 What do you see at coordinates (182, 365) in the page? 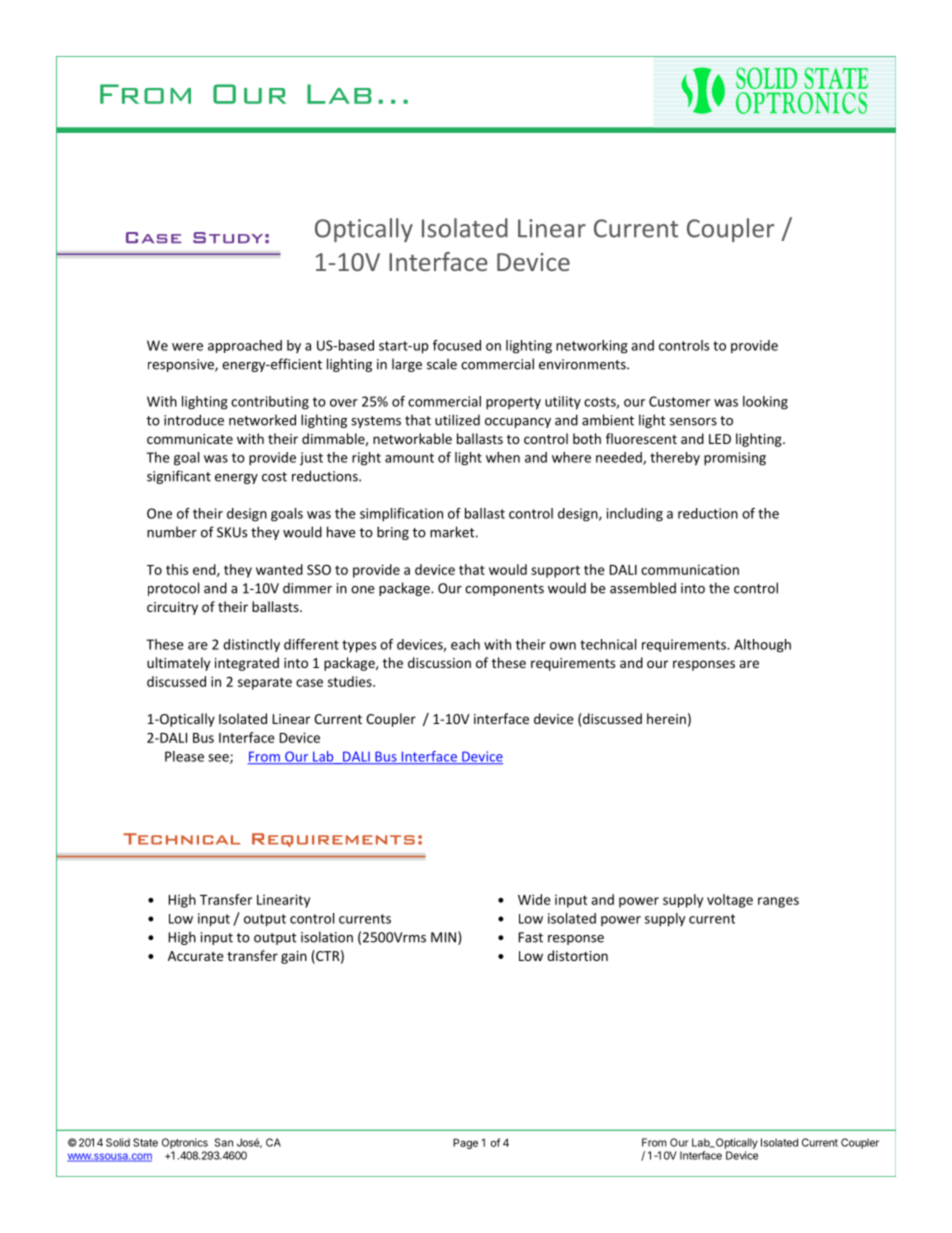
I see `responsive` at bounding box center [182, 365].
